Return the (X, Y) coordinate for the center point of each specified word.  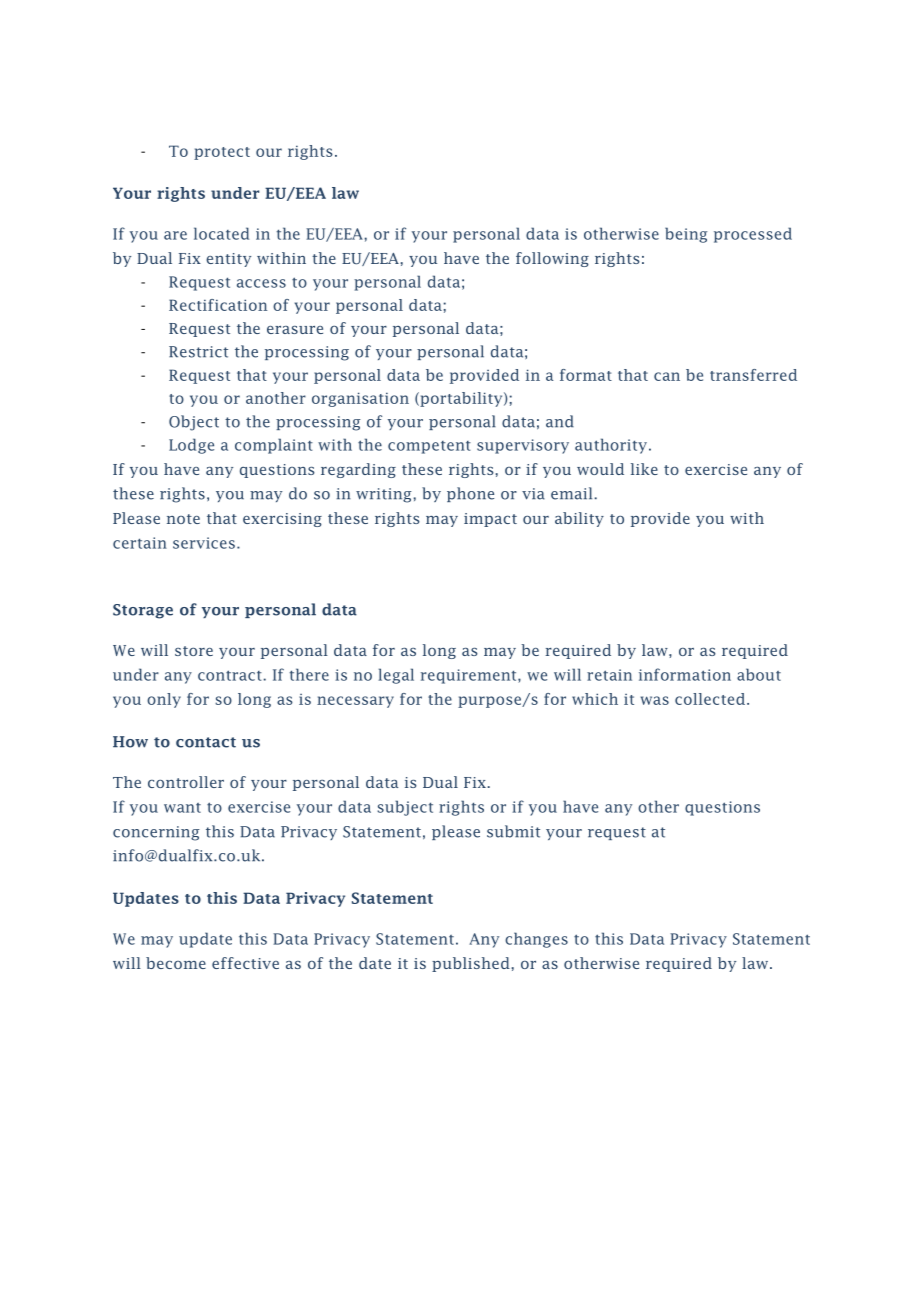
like (644, 469)
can (667, 376)
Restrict (198, 352)
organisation (360, 399)
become (176, 963)
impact (490, 520)
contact (206, 742)
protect (222, 153)
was (655, 700)
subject (405, 808)
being (686, 235)
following (552, 259)
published (471, 964)
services (204, 543)
